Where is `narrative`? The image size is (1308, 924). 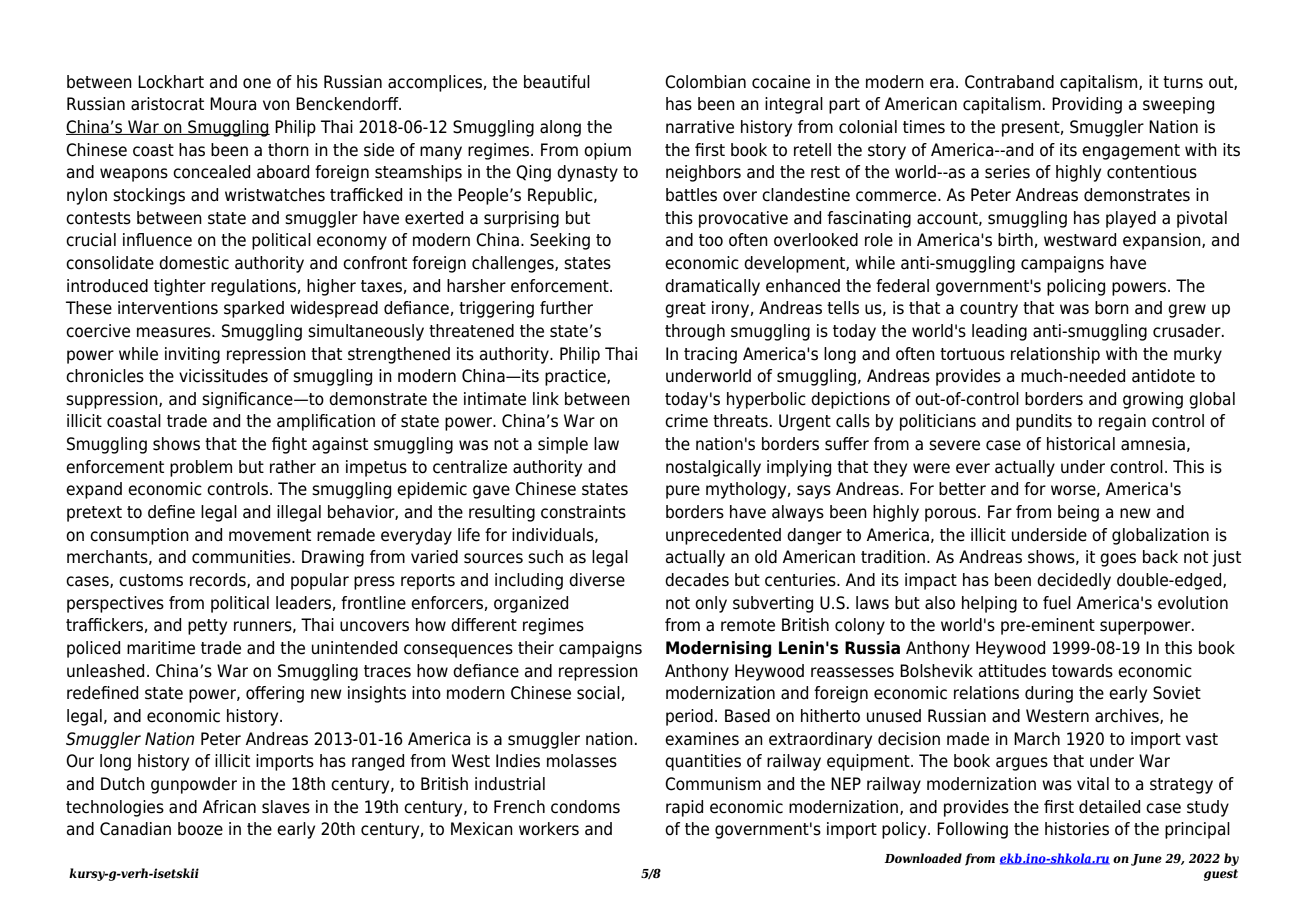
narrative is located at coordinates (700, 127).
